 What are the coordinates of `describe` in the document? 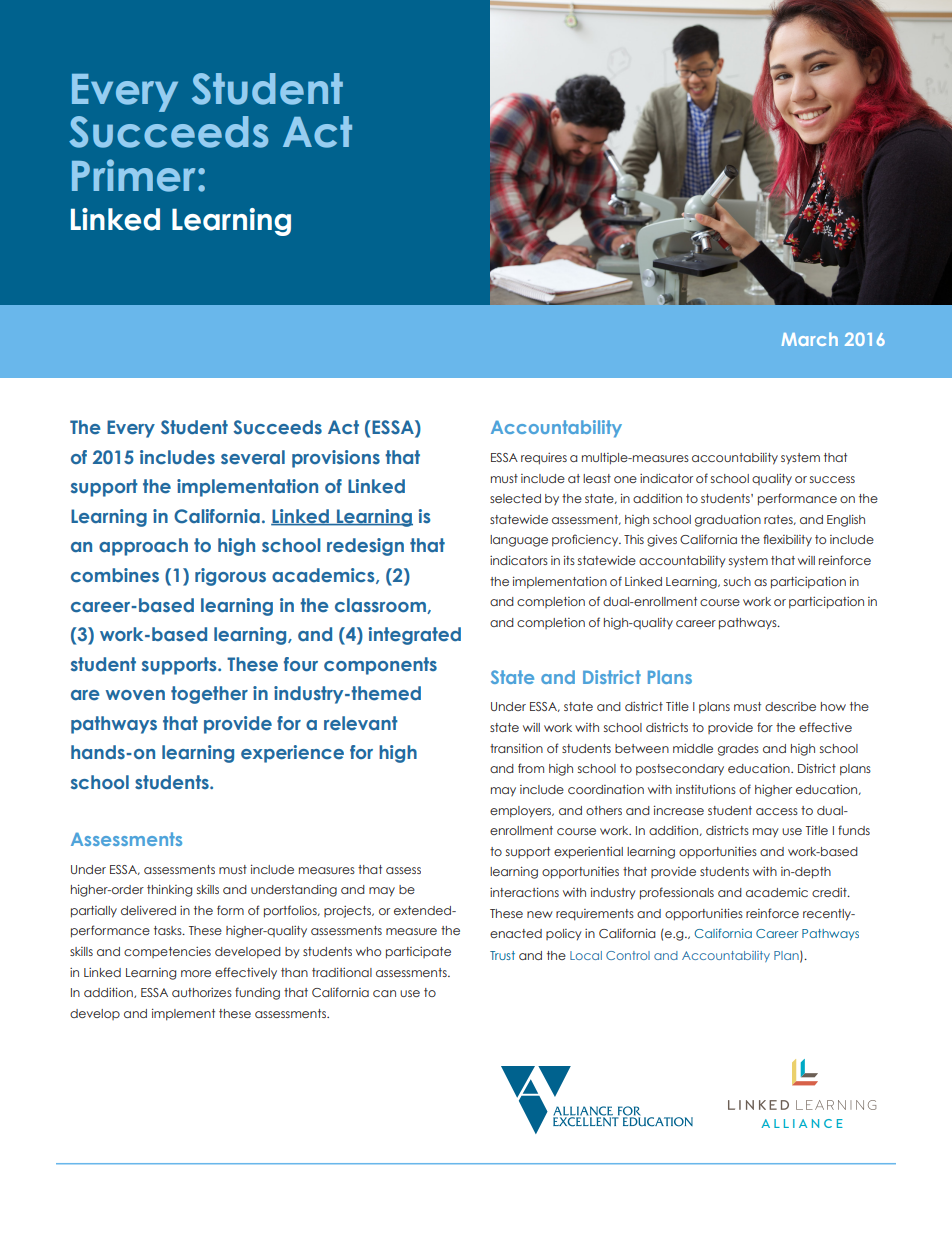 It's located at (790, 706).
